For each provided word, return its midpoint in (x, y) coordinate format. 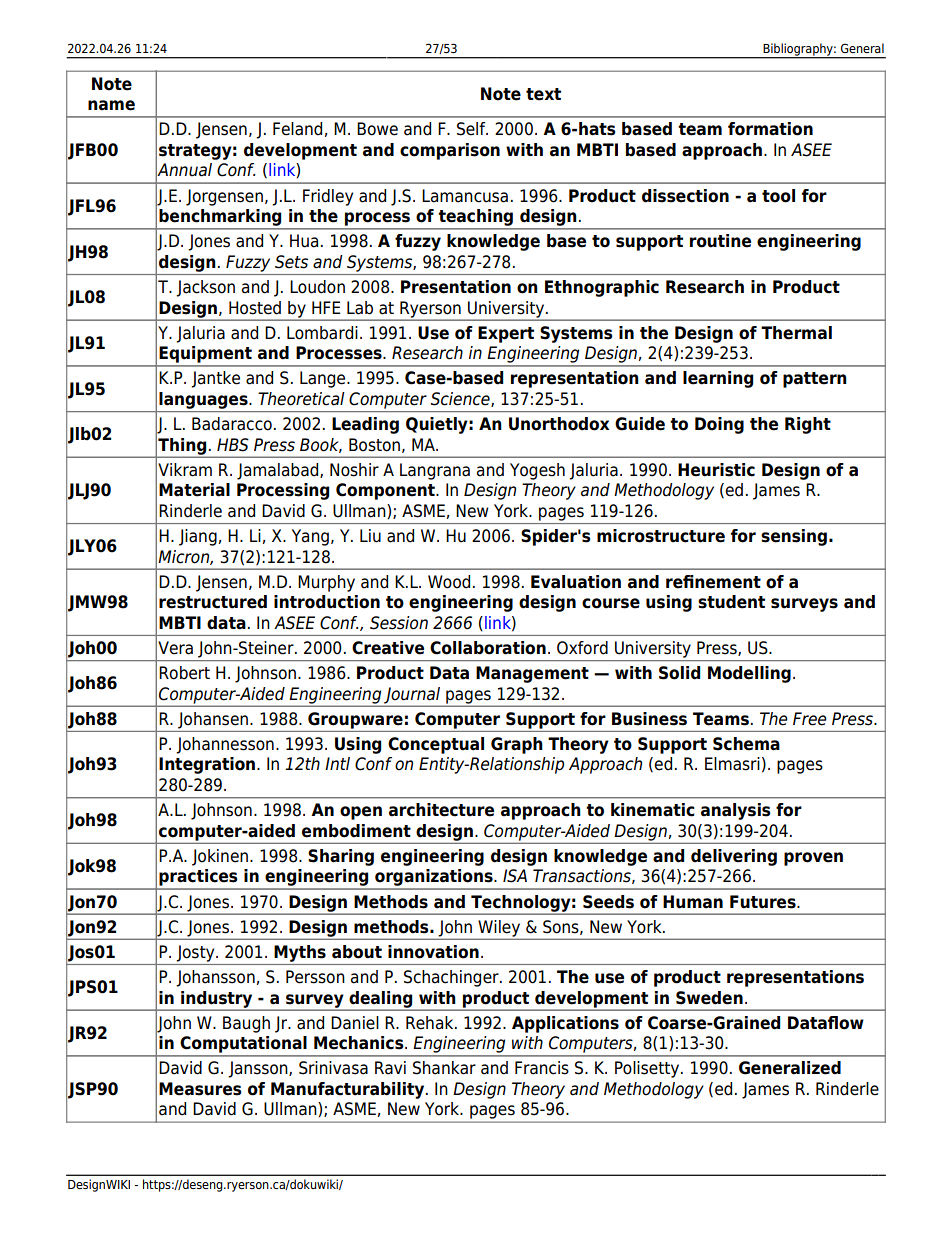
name (111, 105)
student (731, 602)
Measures (200, 1089)
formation (770, 129)
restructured (213, 602)
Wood (449, 582)
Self (472, 129)
